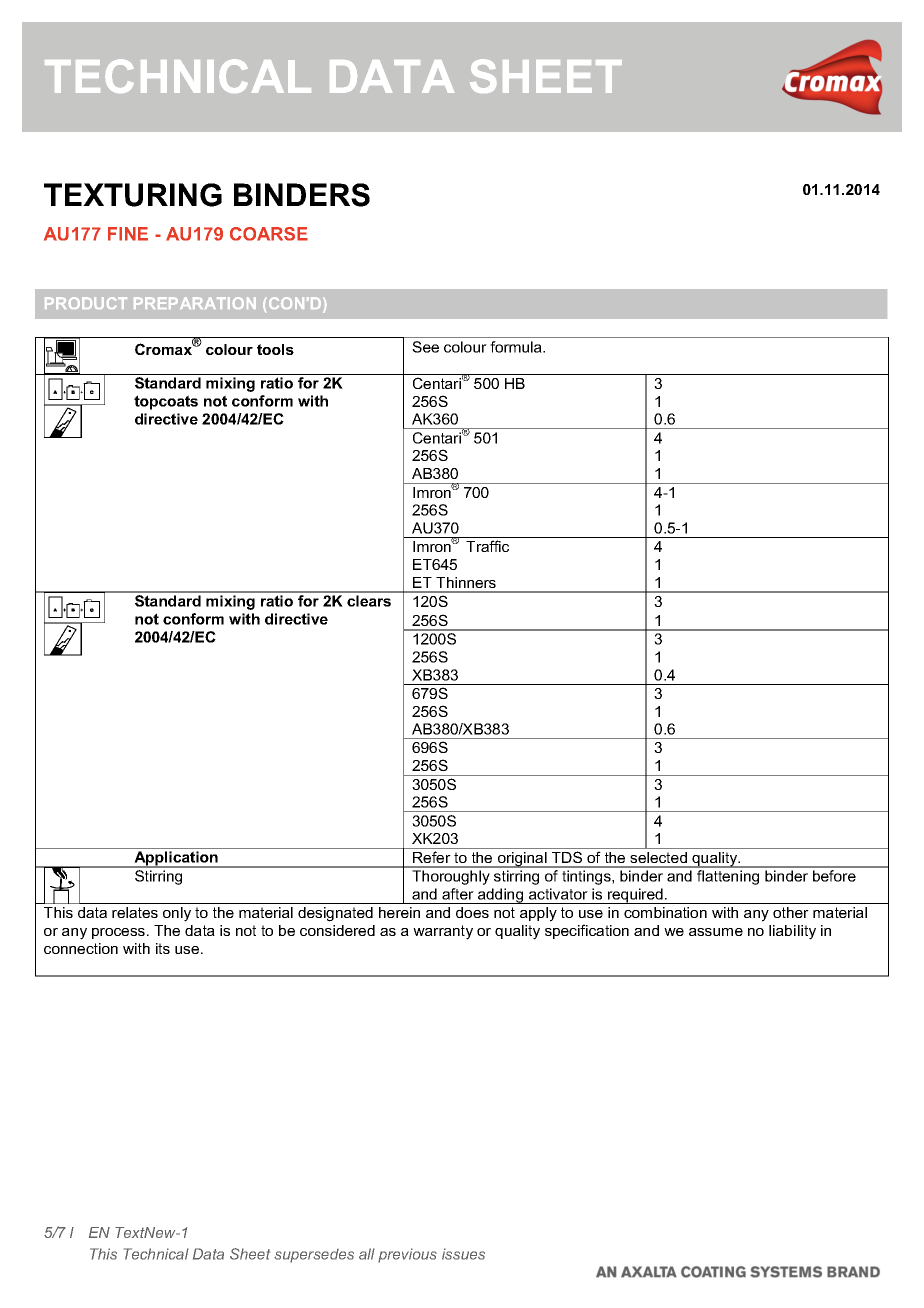  What do you see at coordinates (135, 912) in the image?
I see `relates` at bounding box center [135, 912].
